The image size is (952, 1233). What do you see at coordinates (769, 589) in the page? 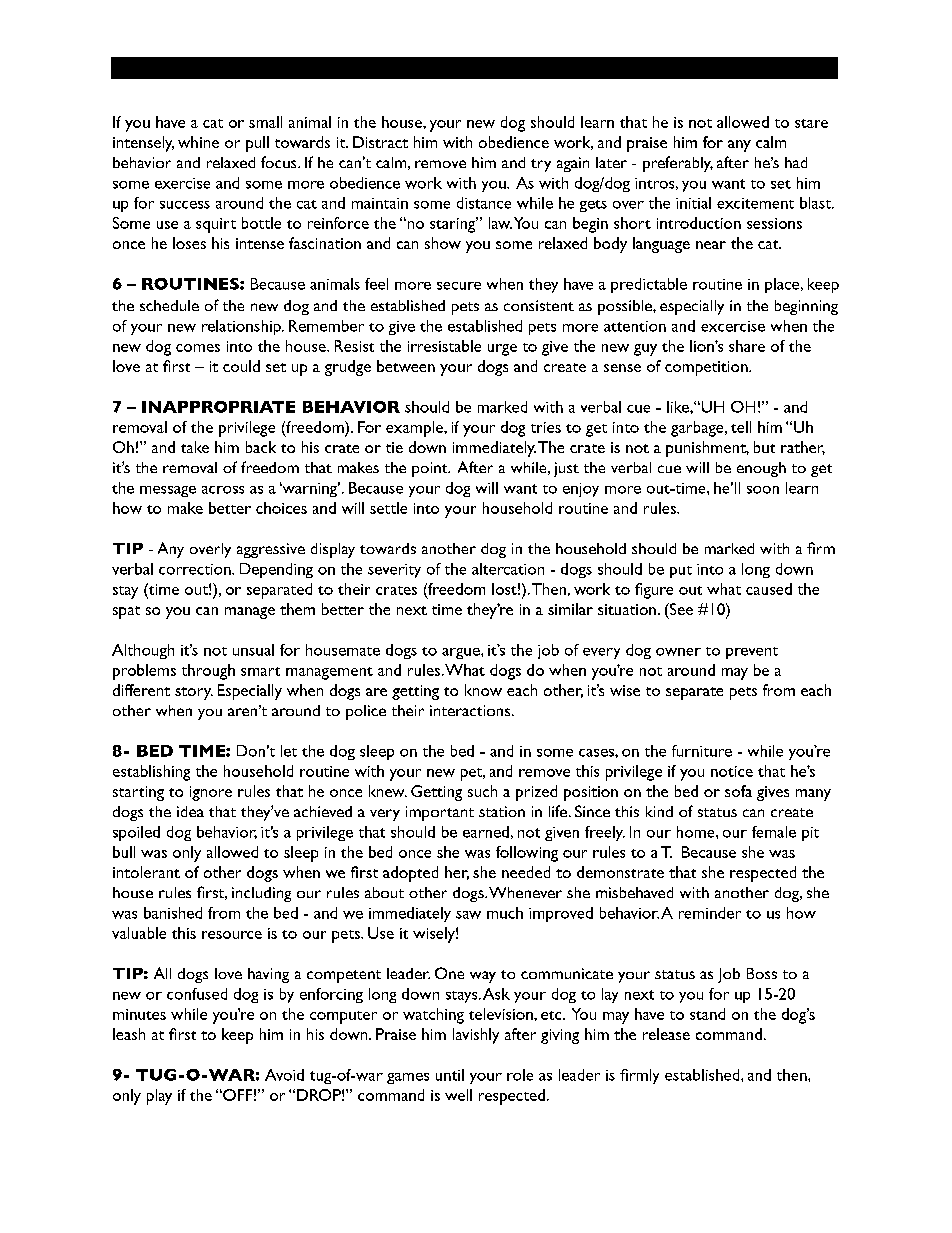
I see `caused` at bounding box center [769, 589].
